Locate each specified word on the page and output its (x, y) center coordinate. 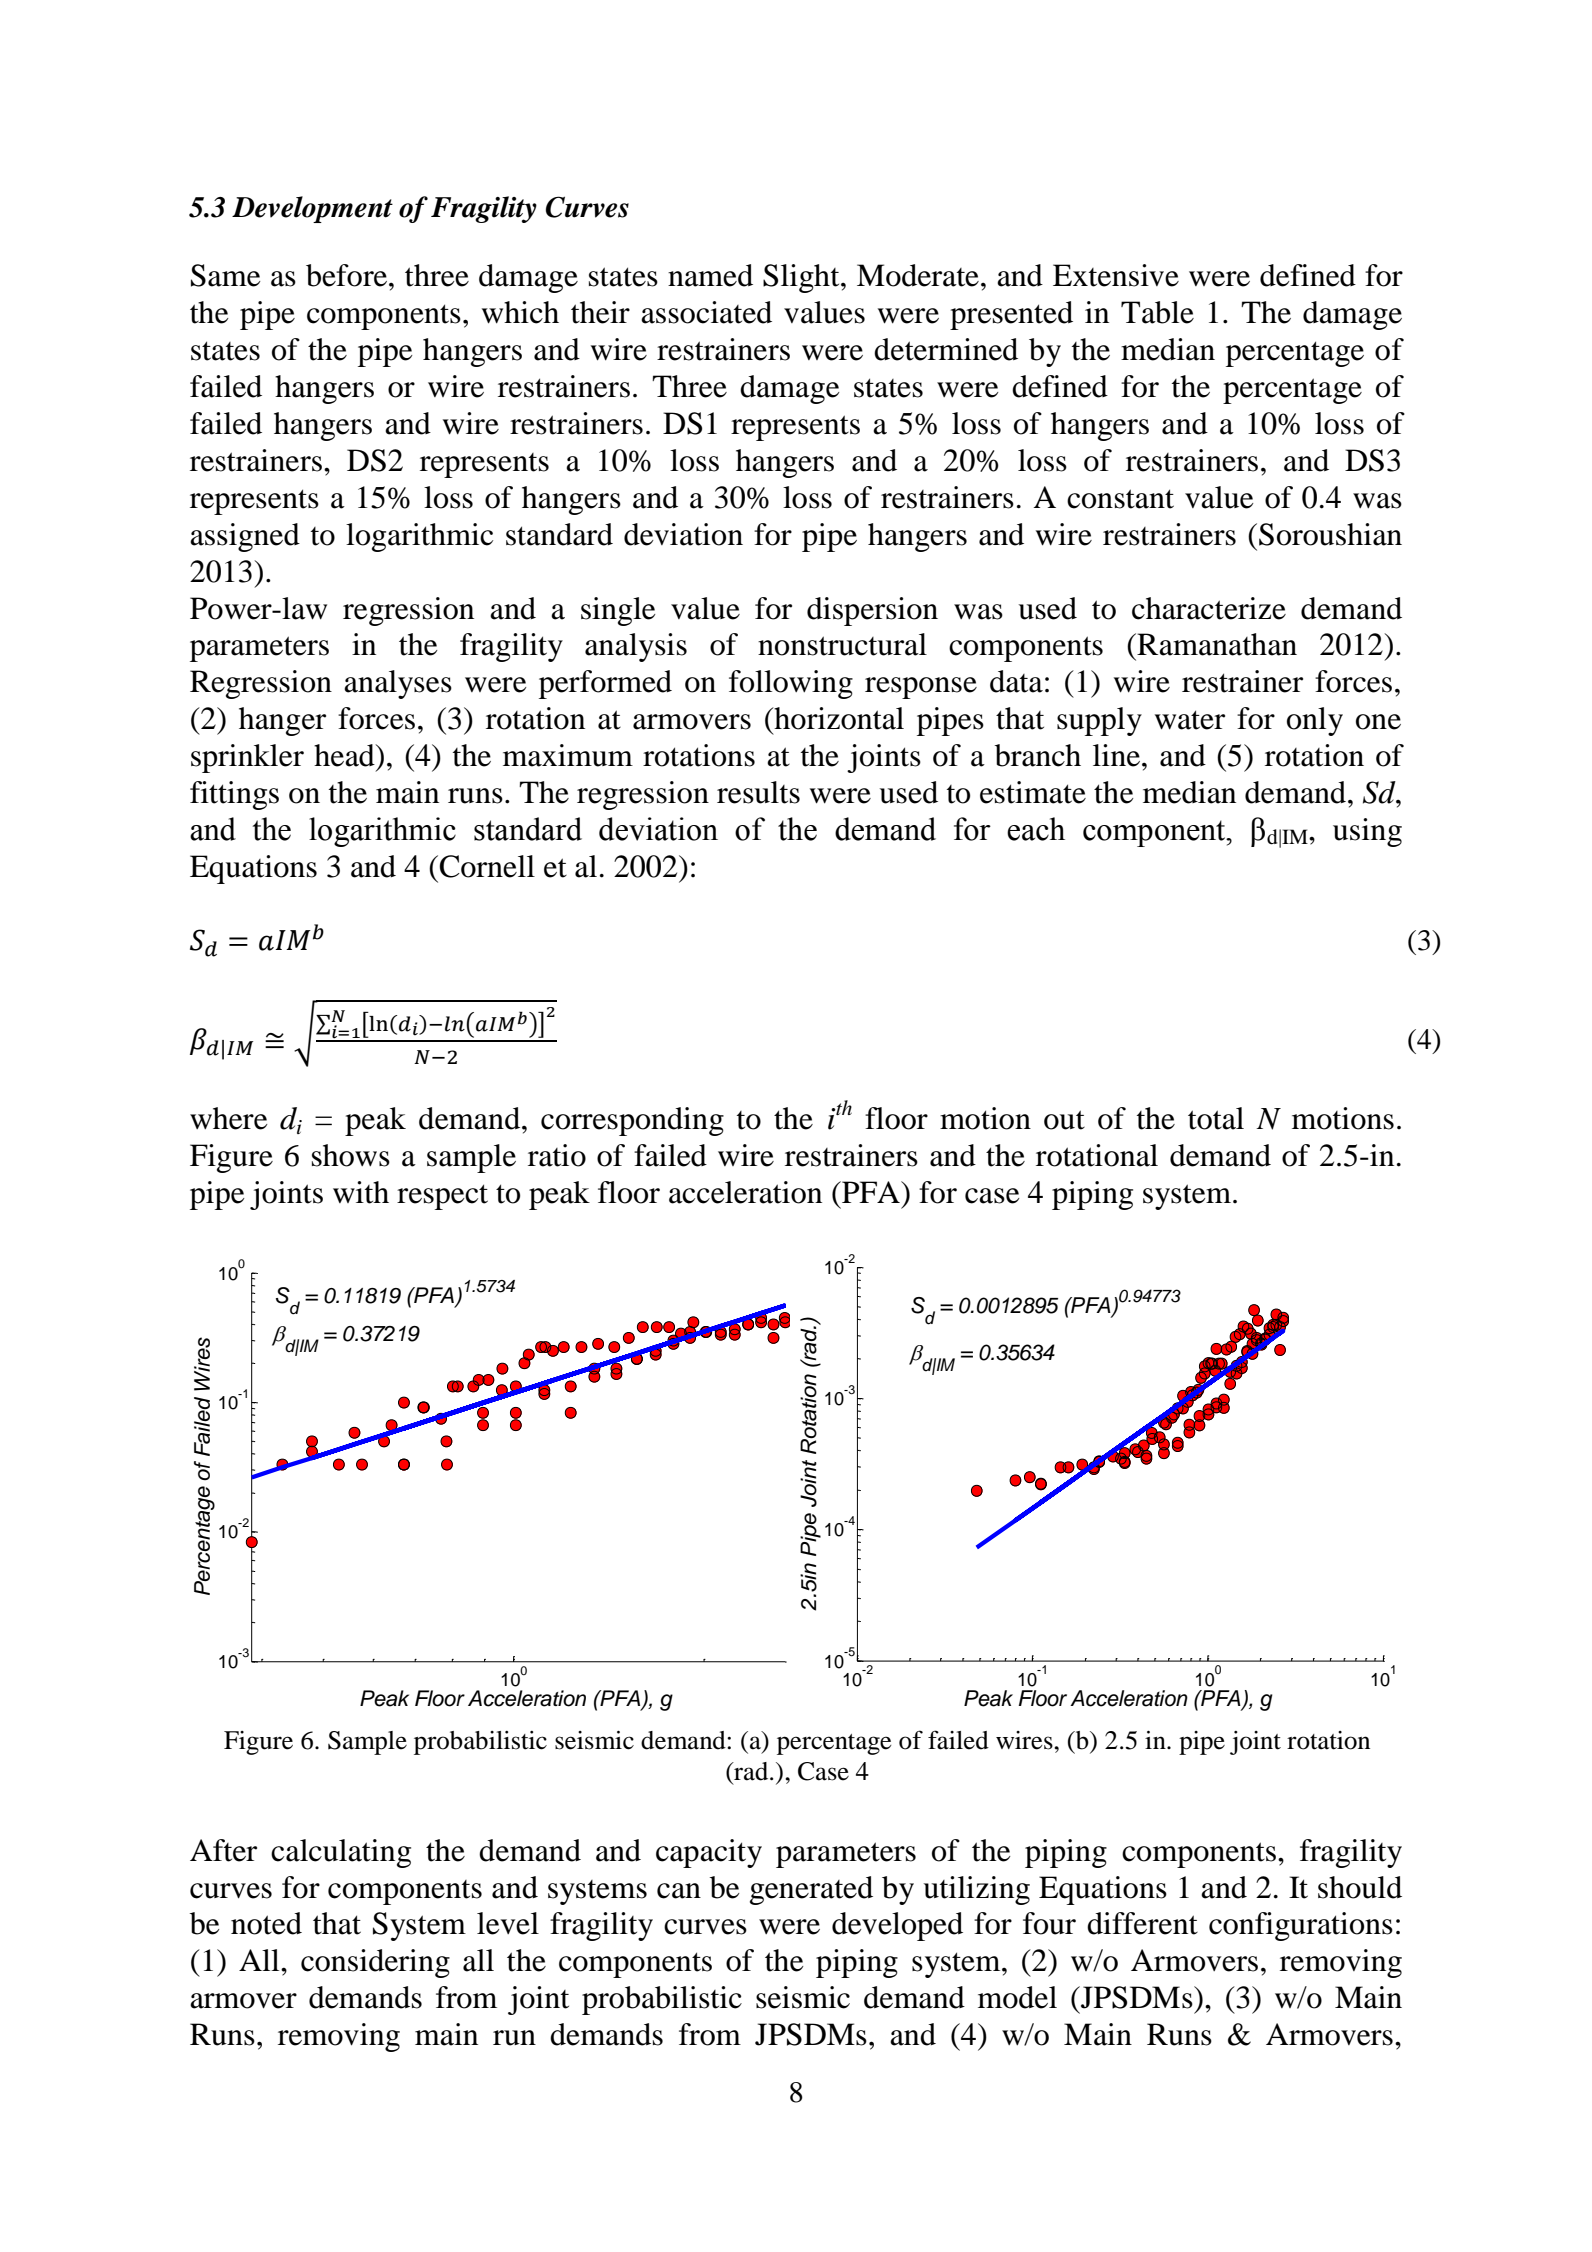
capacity (709, 1853)
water (1190, 720)
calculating (341, 1853)
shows (351, 1155)
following (791, 684)
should (1360, 1887)
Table (1157, 312)
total (1216, 1118)
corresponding (632, 1121)
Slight (802, 278)
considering (375, 1963)
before (348, 275)
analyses (398, 684)
